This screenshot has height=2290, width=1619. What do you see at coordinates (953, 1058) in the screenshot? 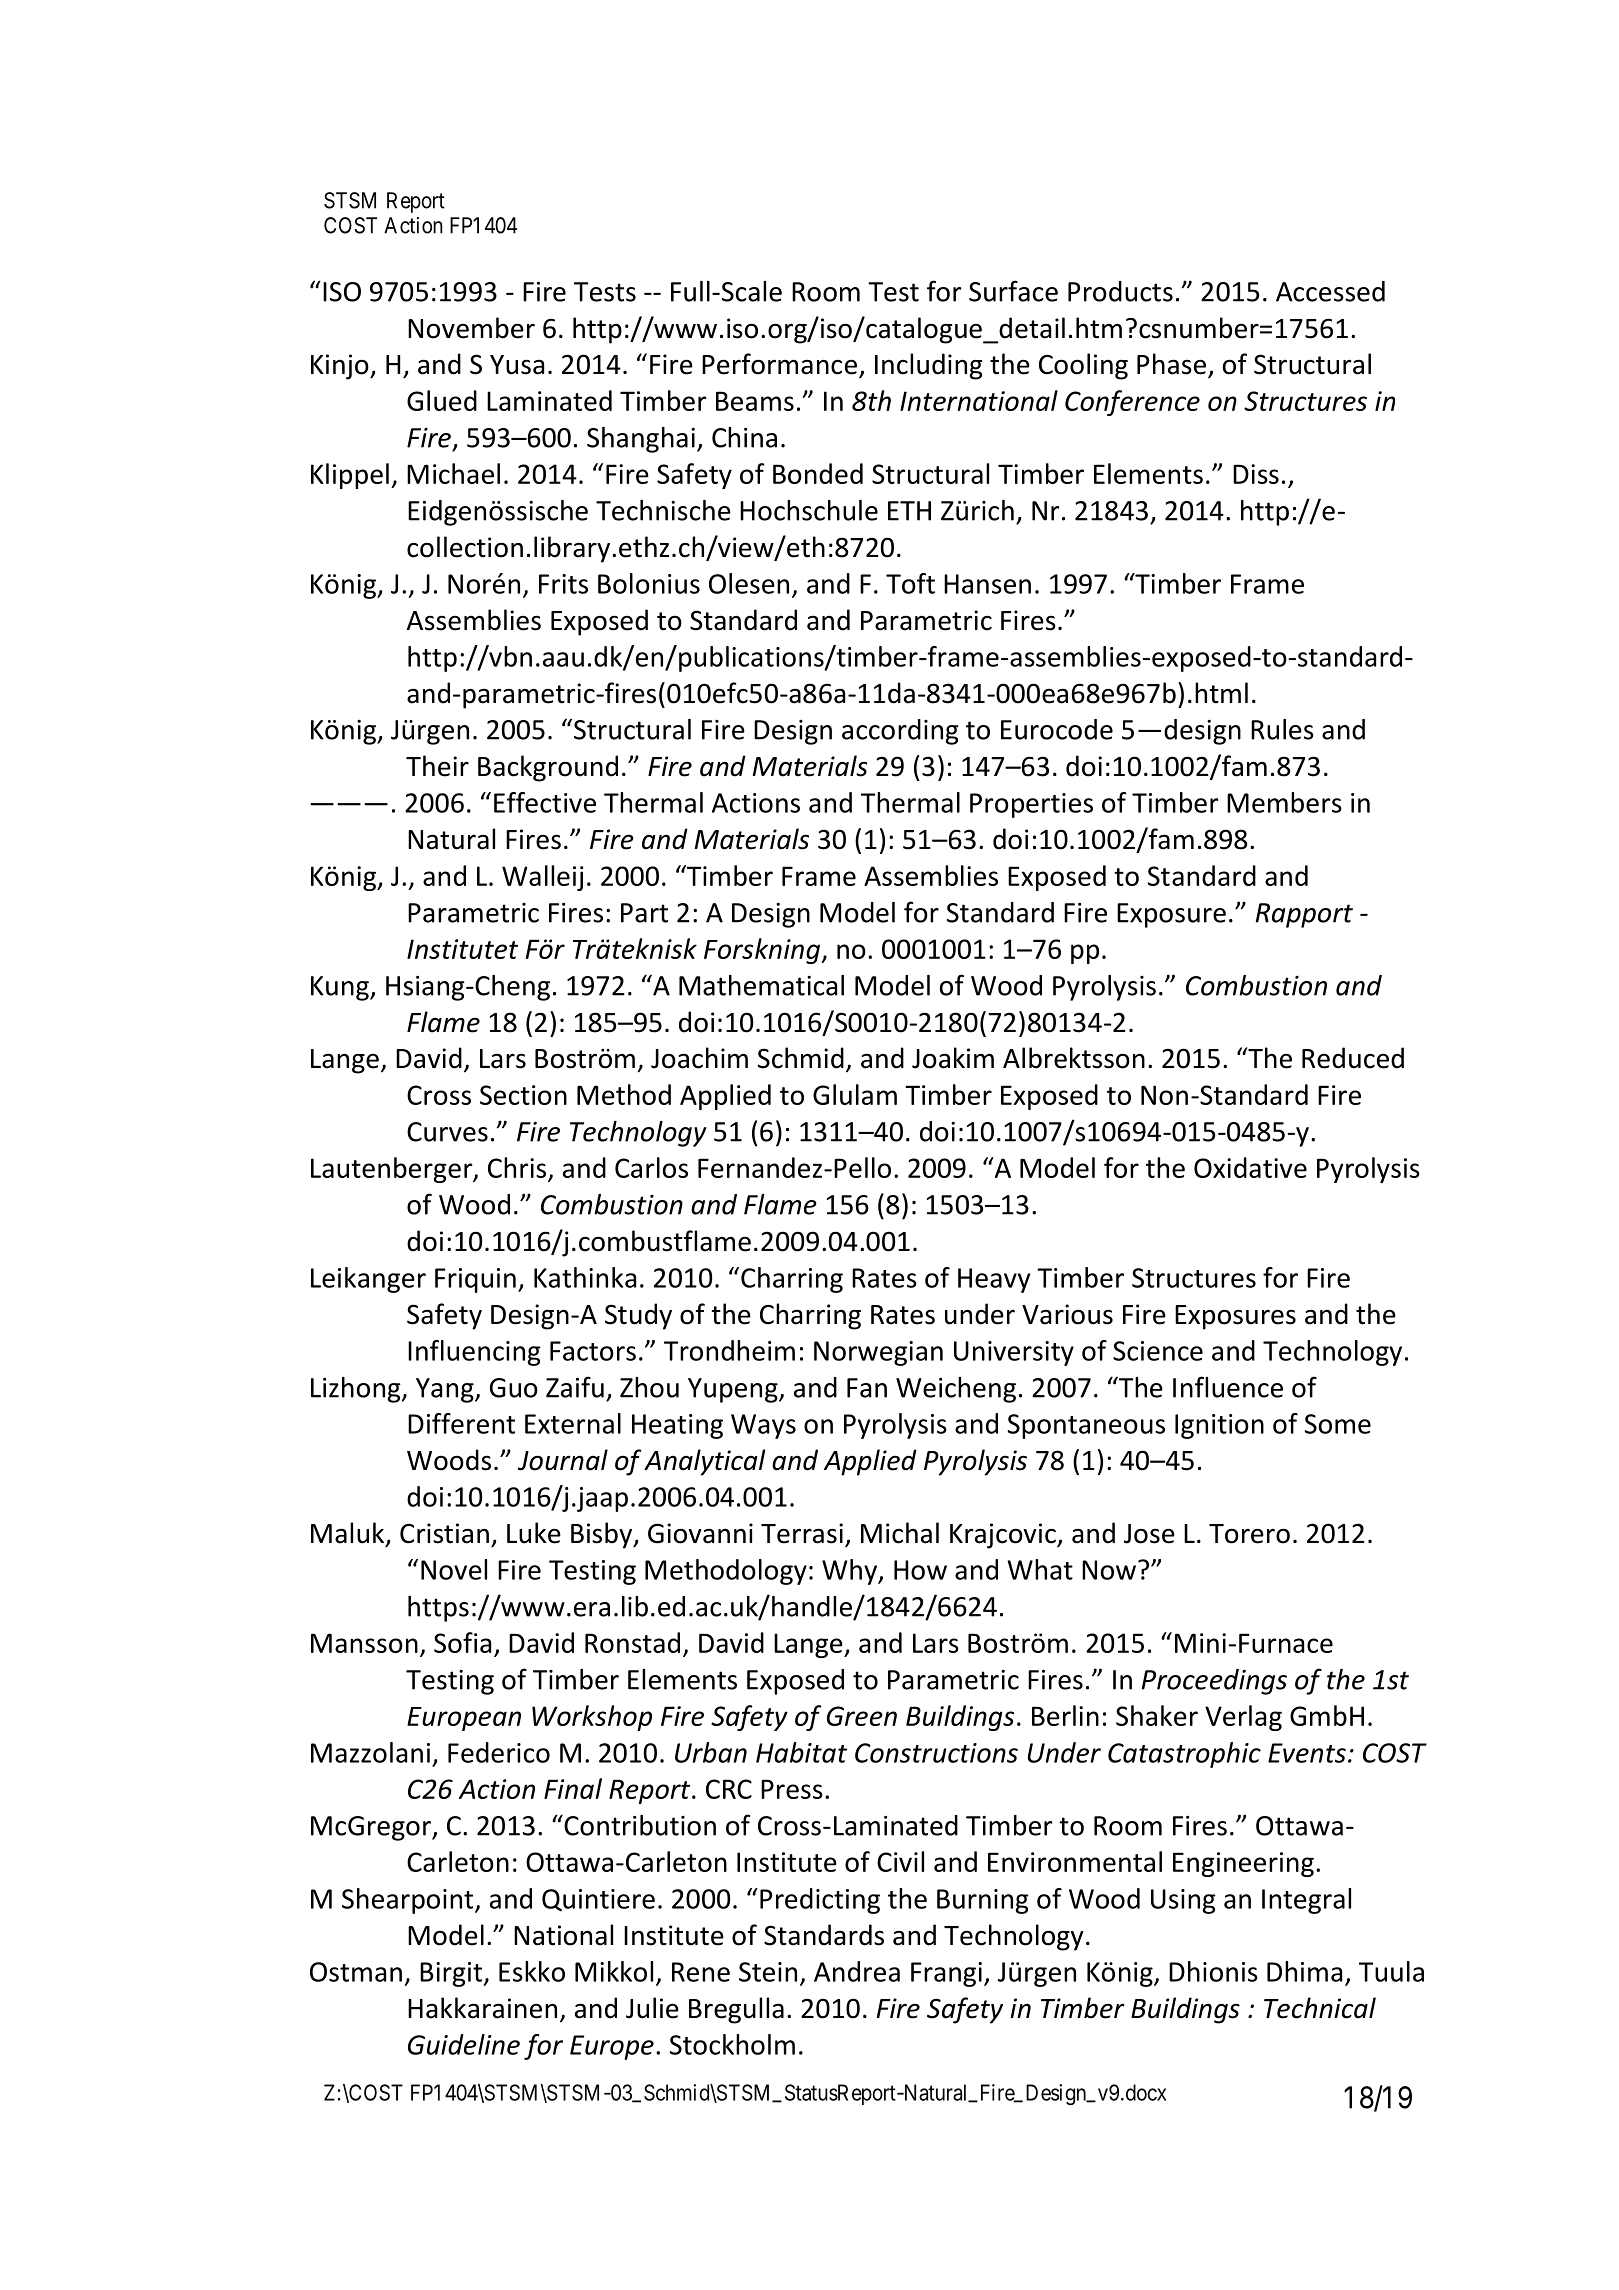
I see `Joakim` at bounding box center [953, 1058].
